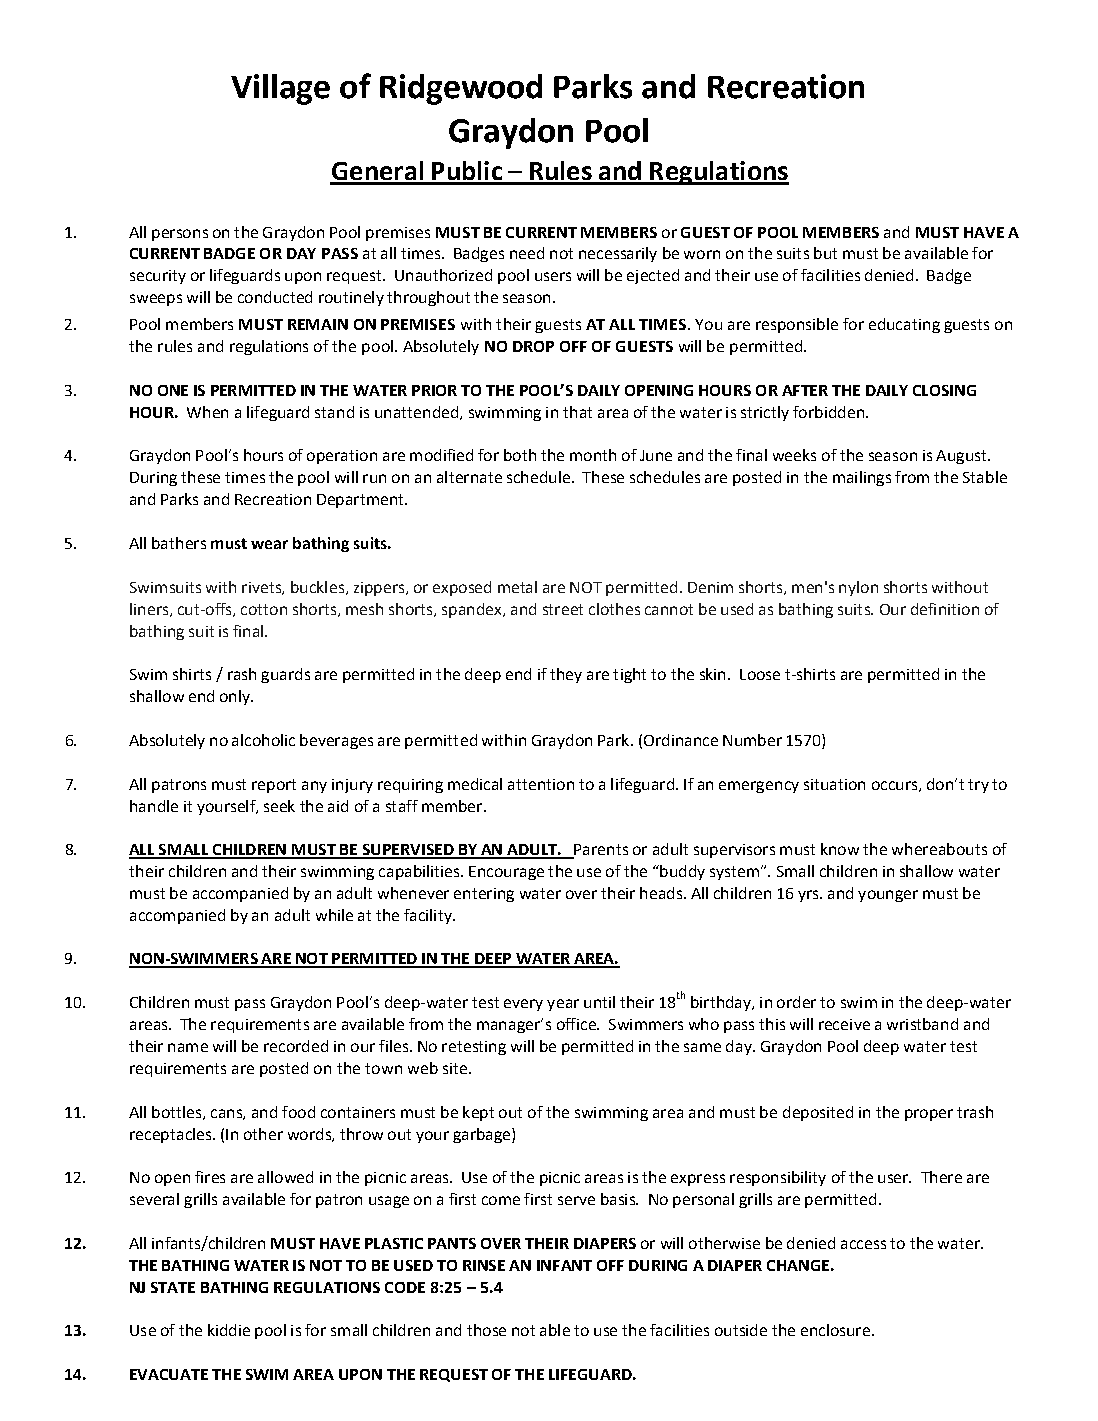  Describe the element at coordinates (834, 784) in the screenshot. I see `situation` at that location.
